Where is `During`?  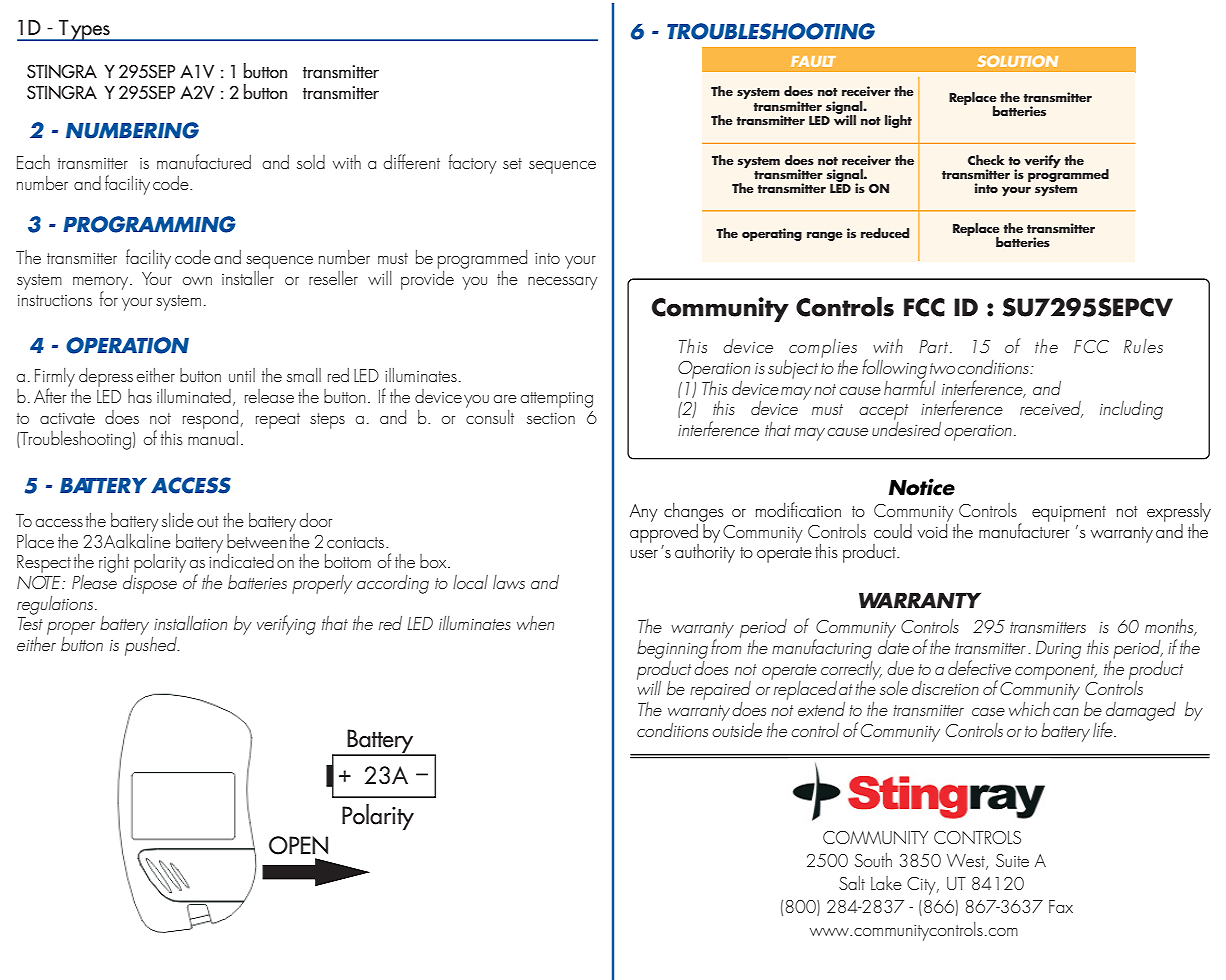
During is located at coordinates (1058, 650).
